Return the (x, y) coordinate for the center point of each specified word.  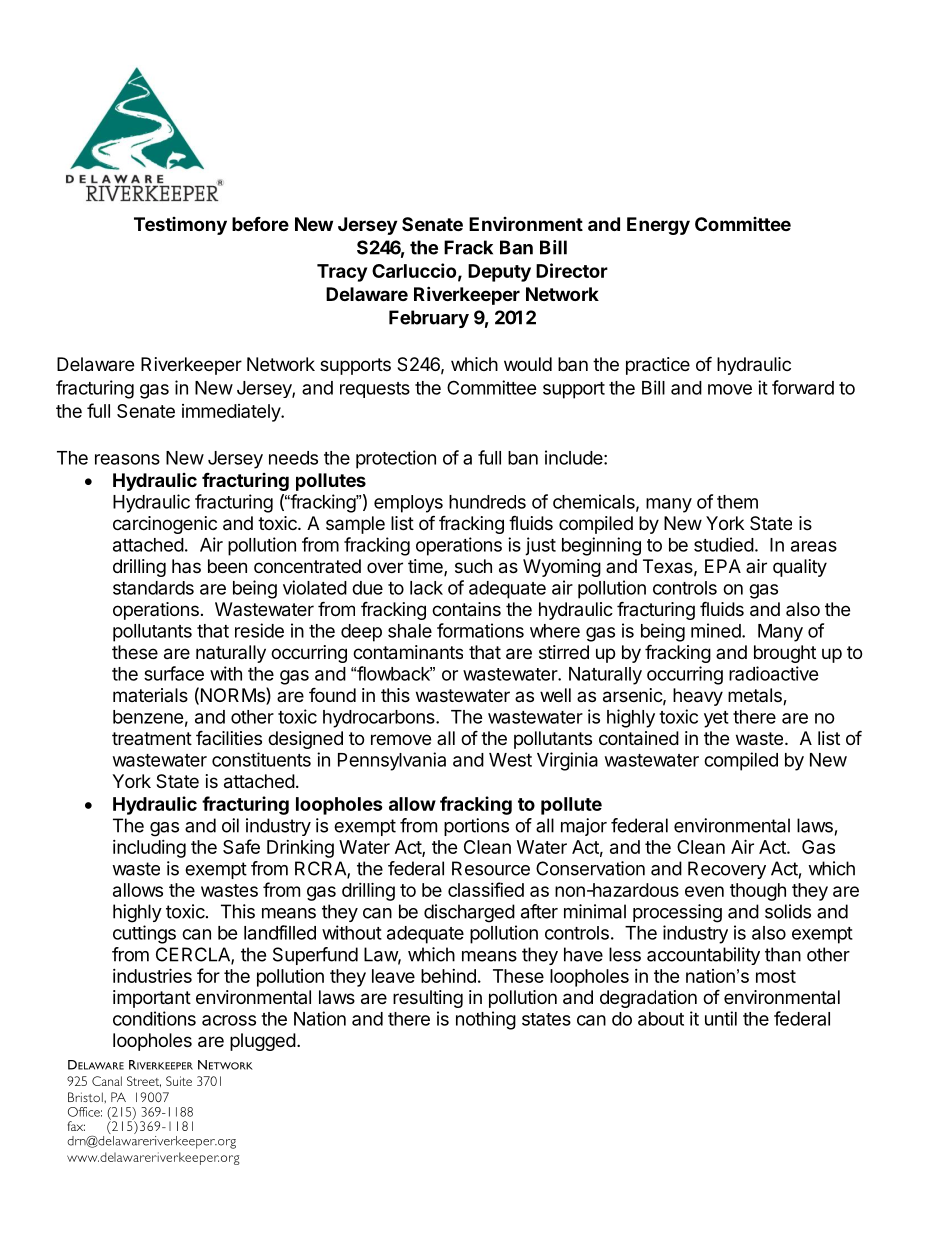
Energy (658, 226)
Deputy (499, 273)
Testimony (180, 226)
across (229, 1020)
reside (259, 630)
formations (480, 630)
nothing (486, 1020)
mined (716, 630)
